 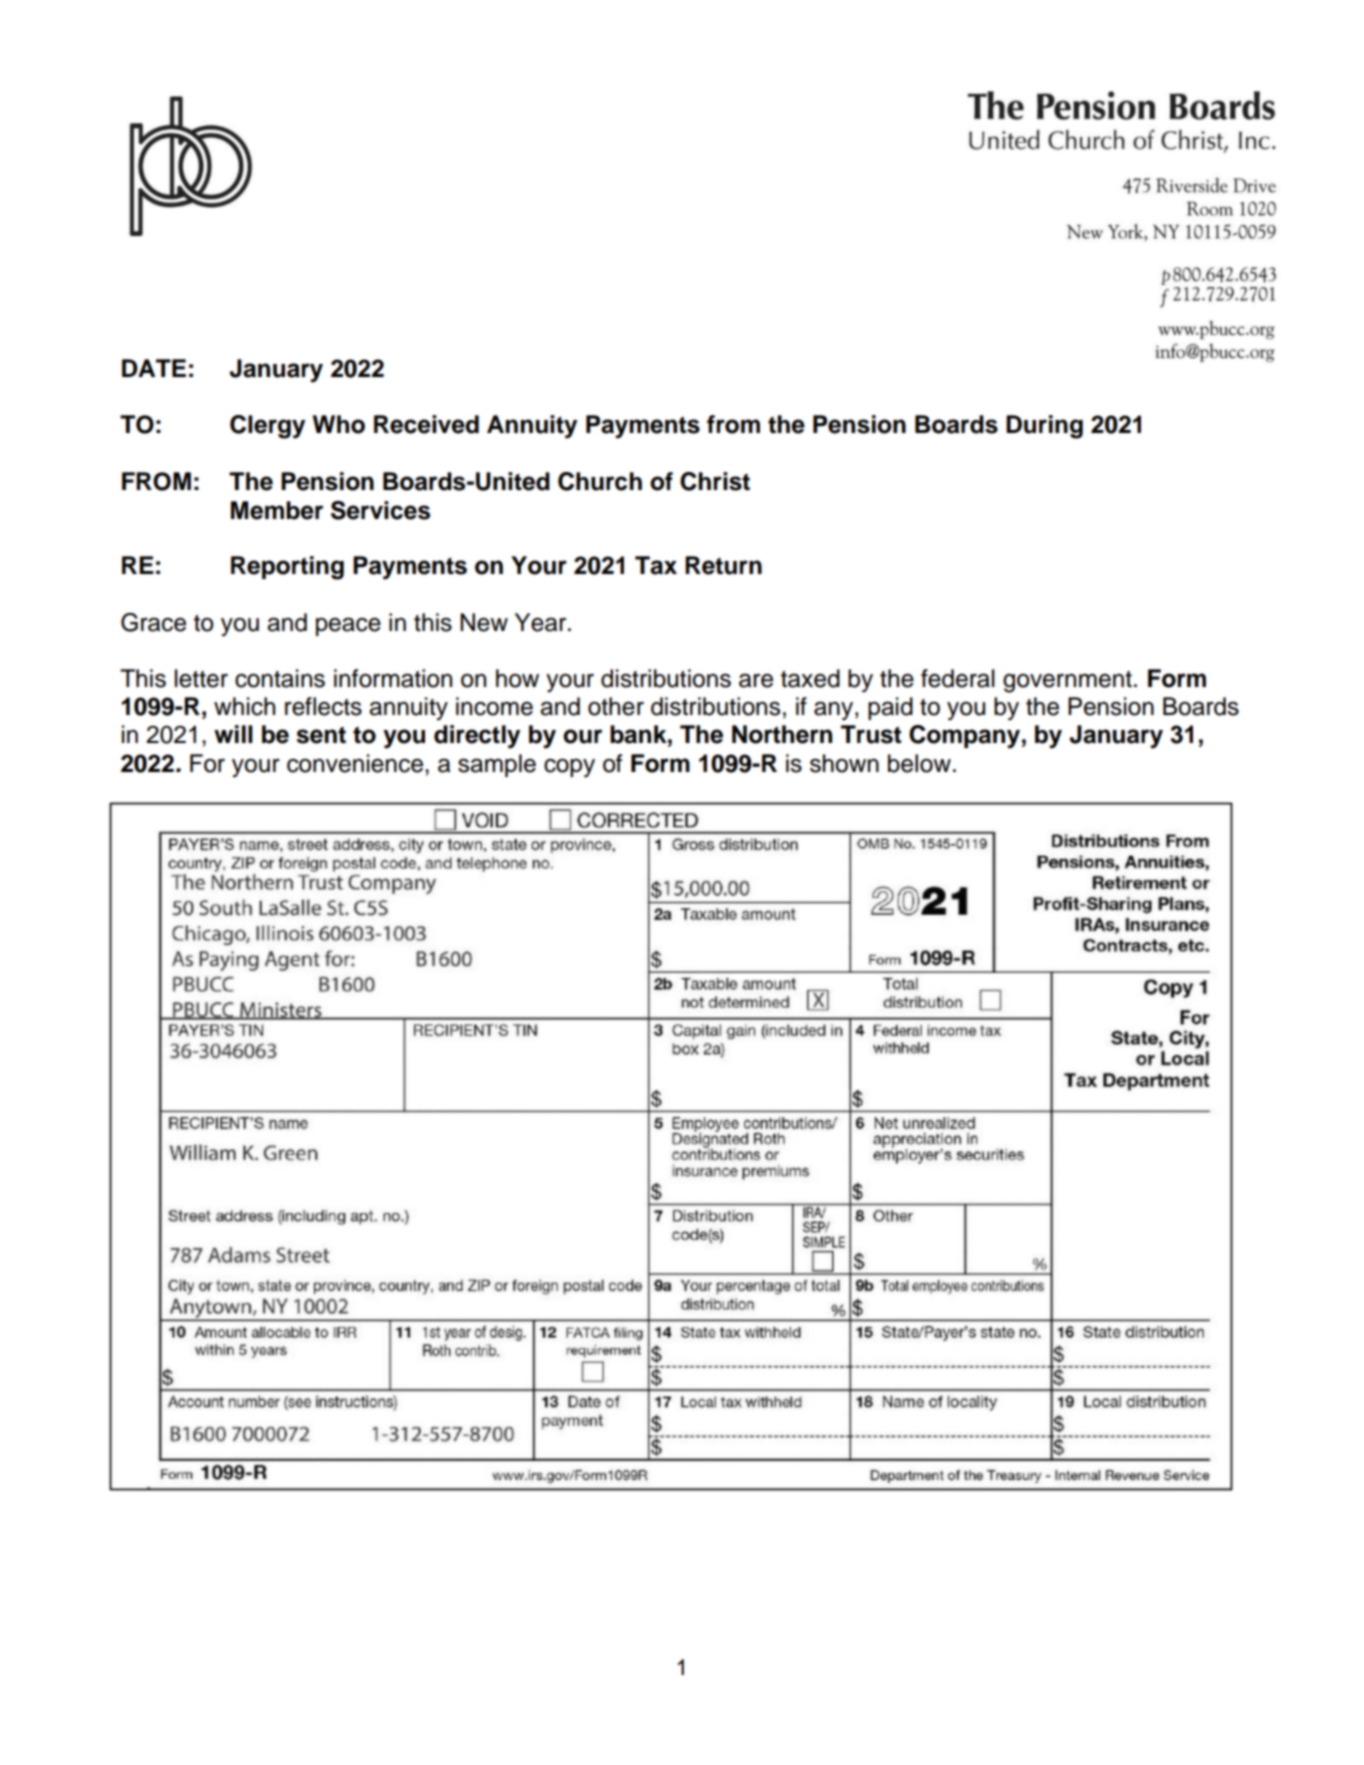 What do you see at coordinates (723, 565) in the image?
I see `Return` at bounding box center [723, 565].
